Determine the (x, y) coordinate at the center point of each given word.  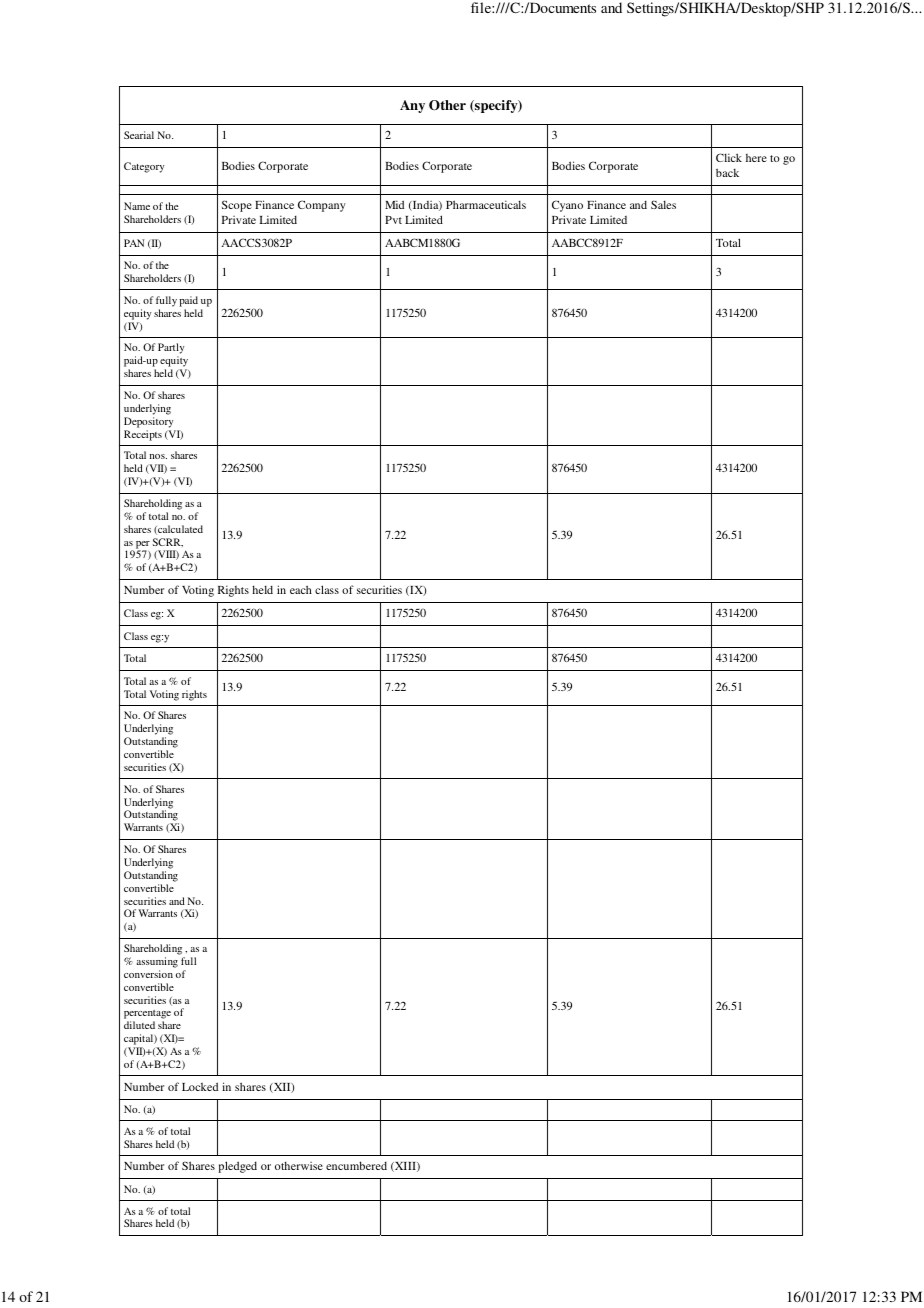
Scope (237, 206)
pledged (237, 1167)
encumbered (356, 1165)
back (727, 172)
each (301, 589)
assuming (157, 962)
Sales (663, 204)
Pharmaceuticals (486, 204)
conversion (148, 974)
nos (158, 456)
